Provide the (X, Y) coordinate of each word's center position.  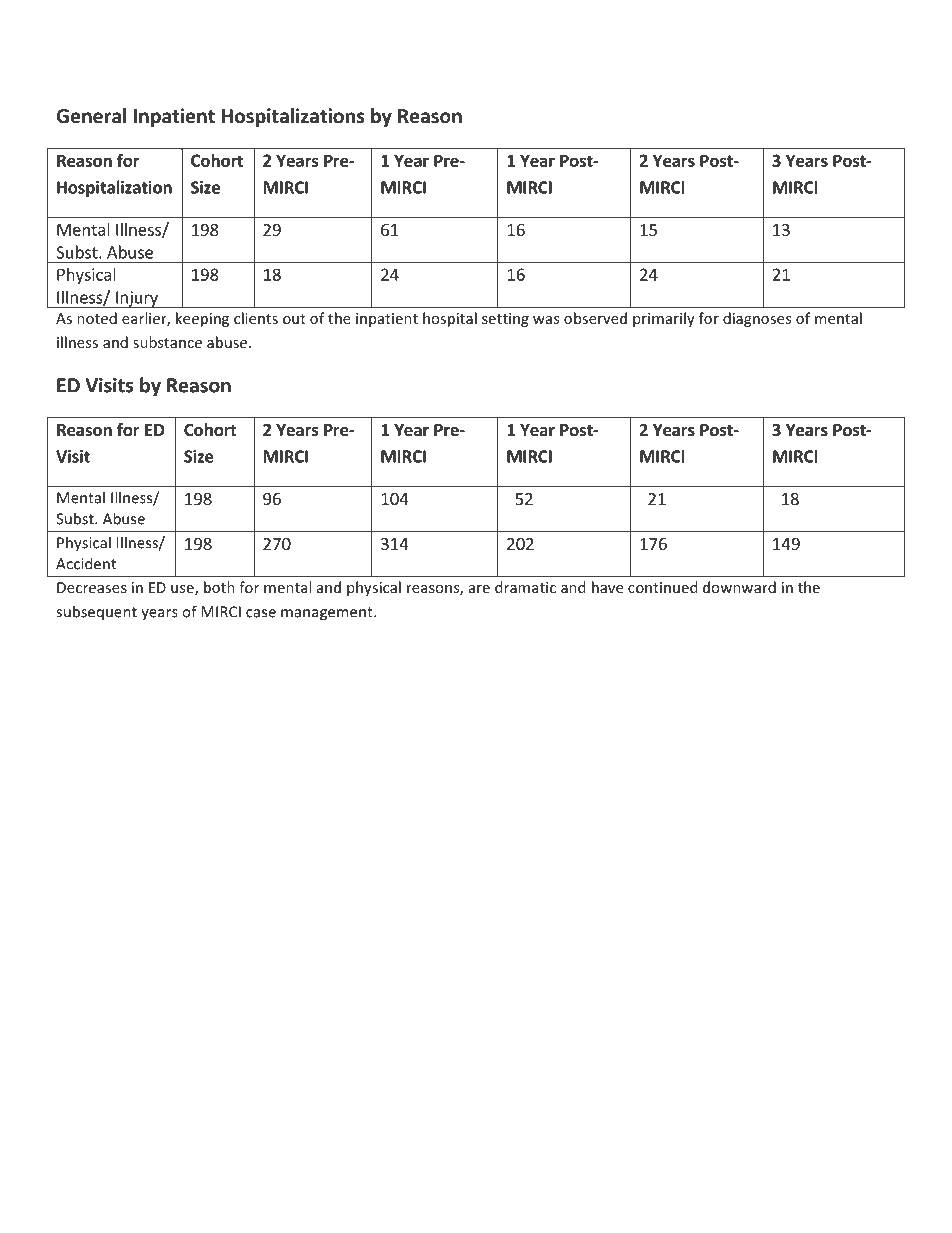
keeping (202, 319)
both (219, 587)
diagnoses (757, 319)
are (479, 589)
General (91, 116)
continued (662, 587)
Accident (86, 563)
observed (595, 318)
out (294, 319)
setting (505, 320)
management (328, 614)
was (546, 320)
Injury (137, 299)
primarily (664, 319)
